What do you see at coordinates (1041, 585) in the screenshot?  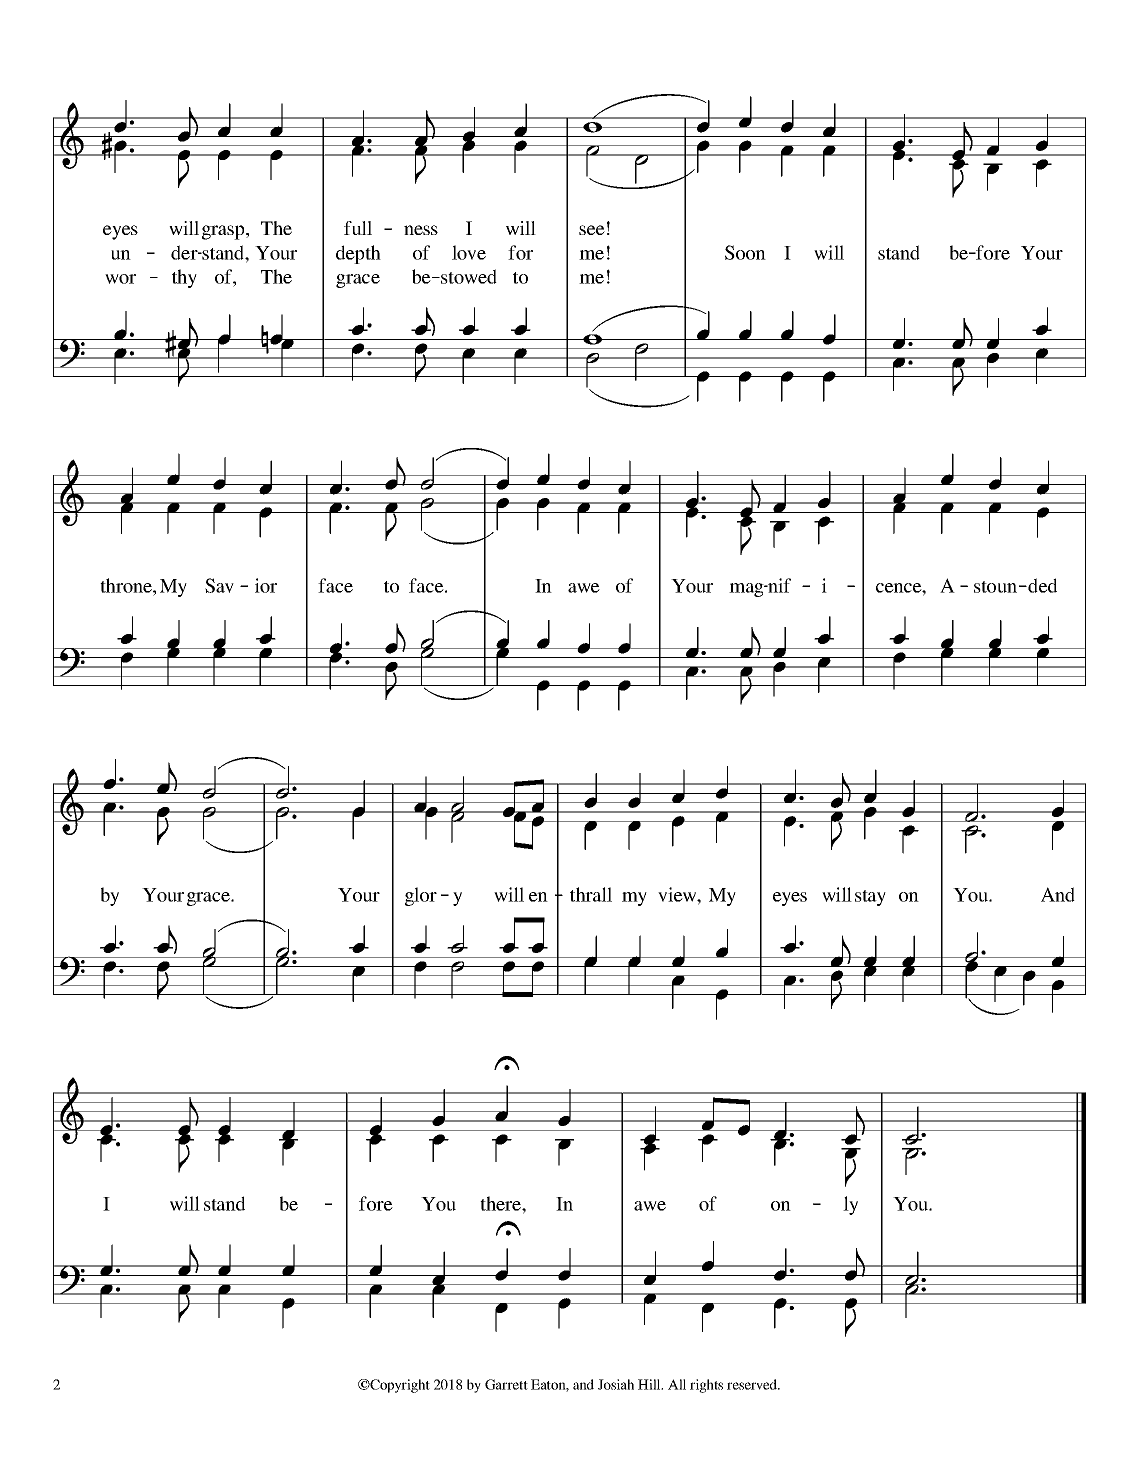 I see `ded` at bounding box center [1041, 585].
